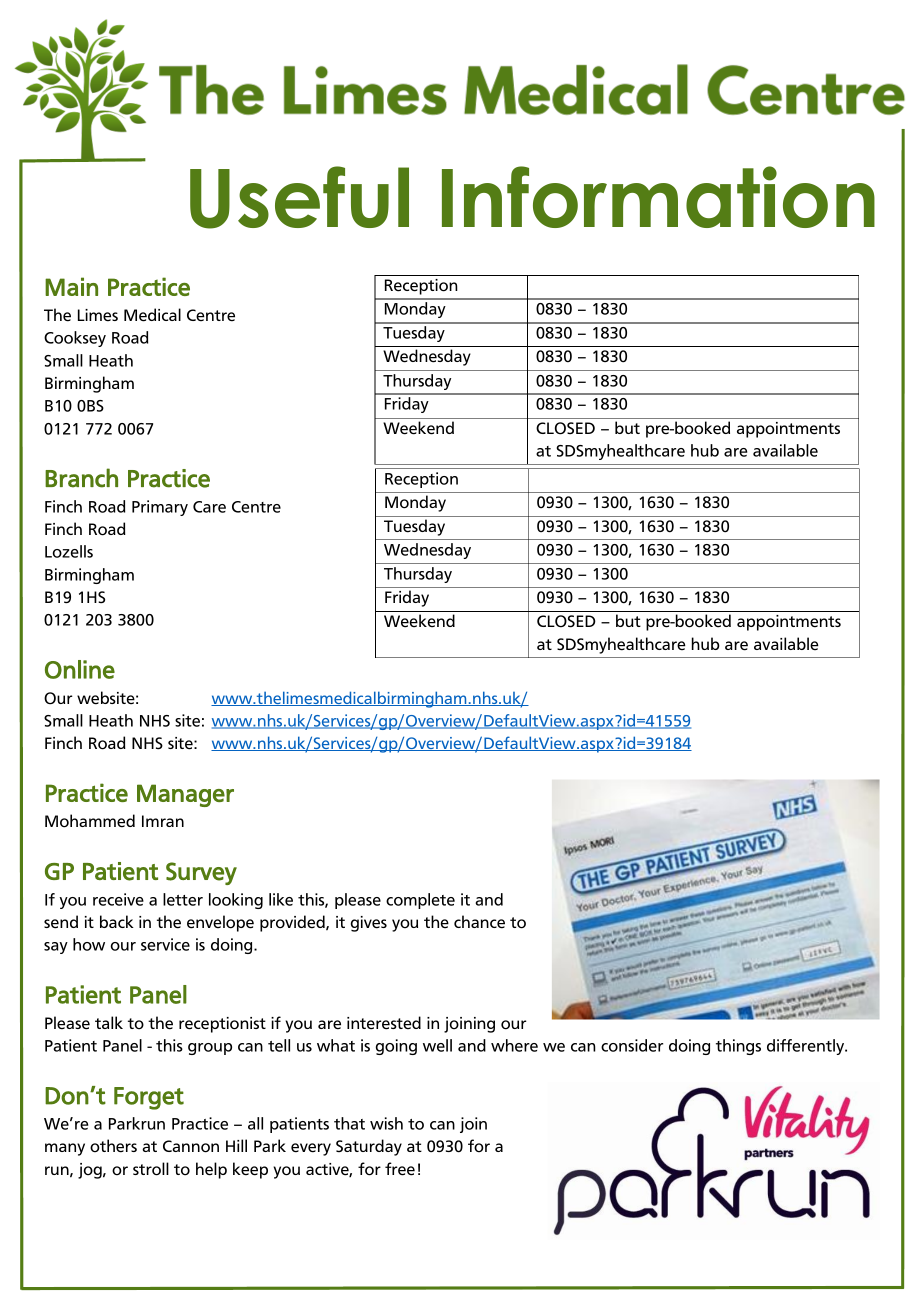  What do you see at coordinates (113, 1146) in the image?
I see `others` at bounding box center [113, 1146].
